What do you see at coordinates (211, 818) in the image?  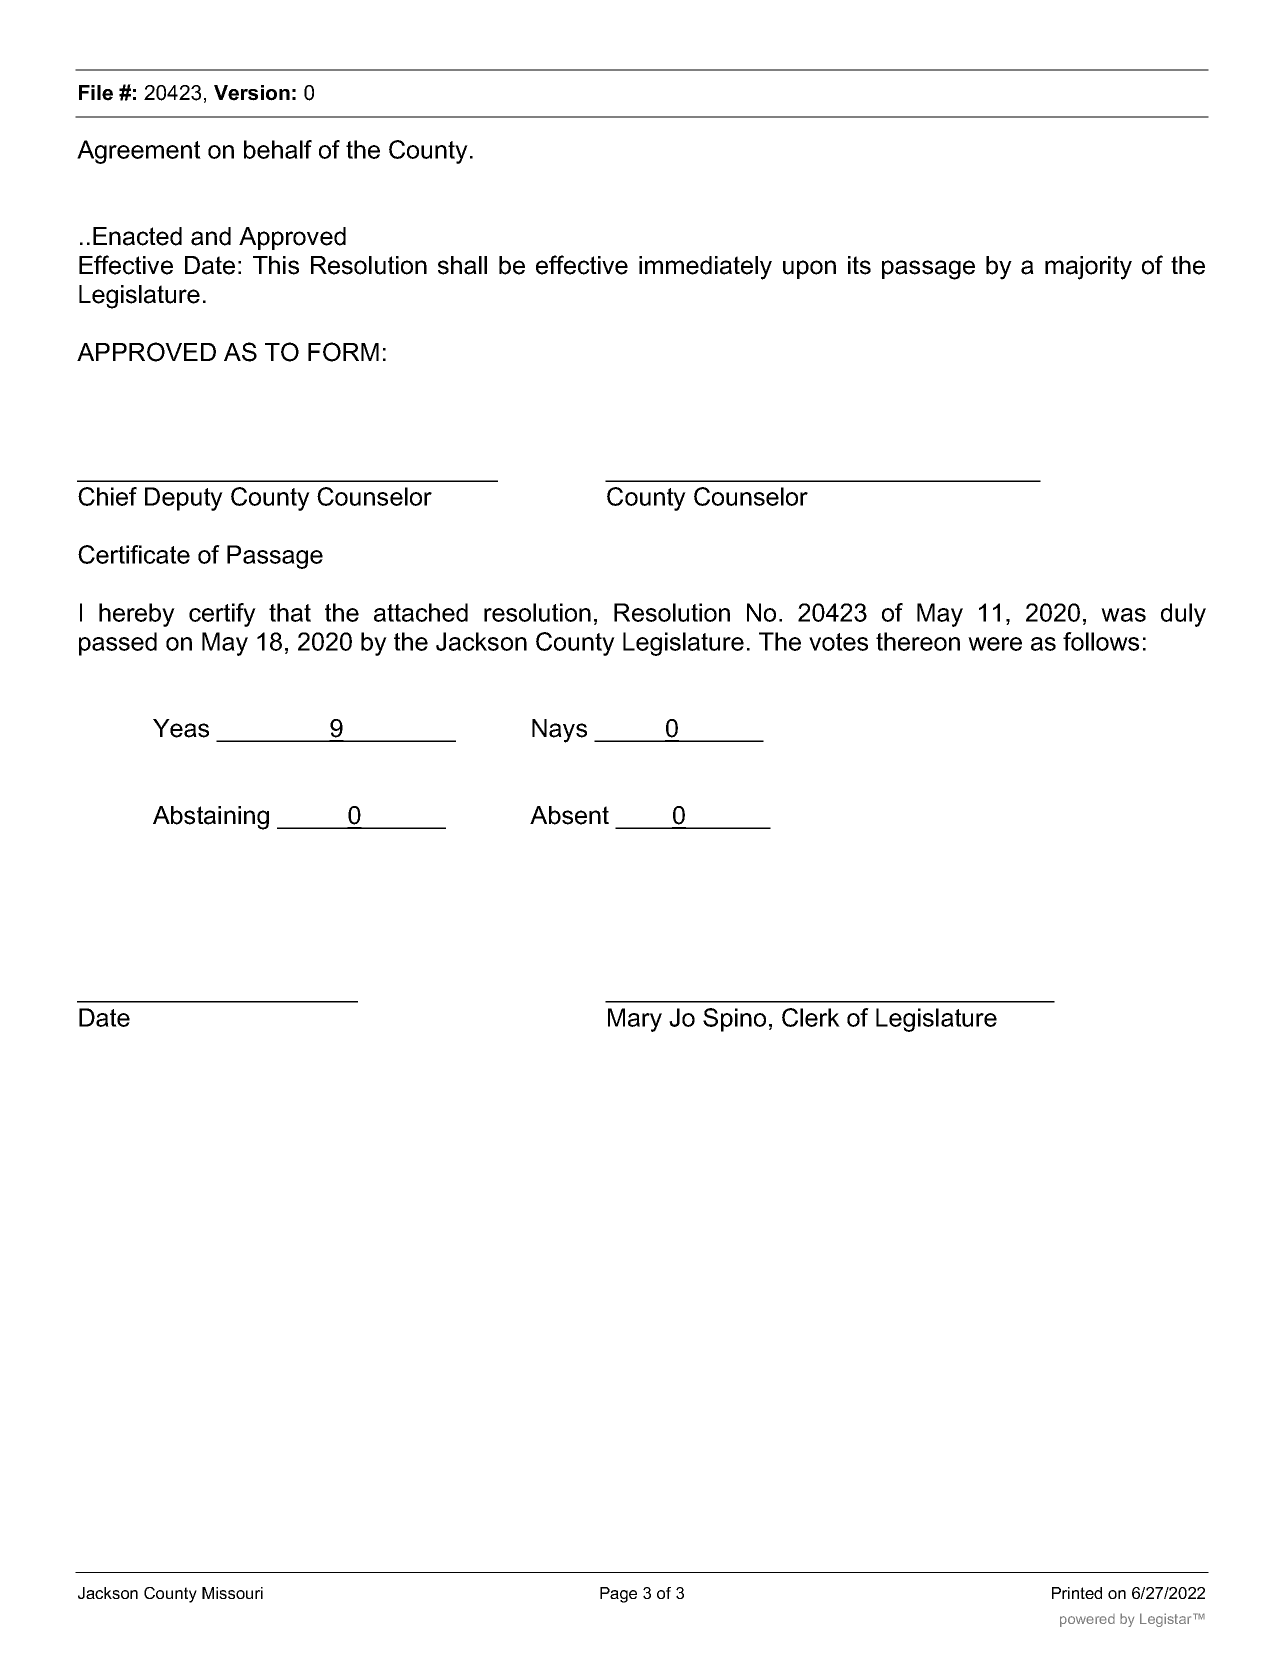 I see `Abstaining` at bounding box center [211, 818].
